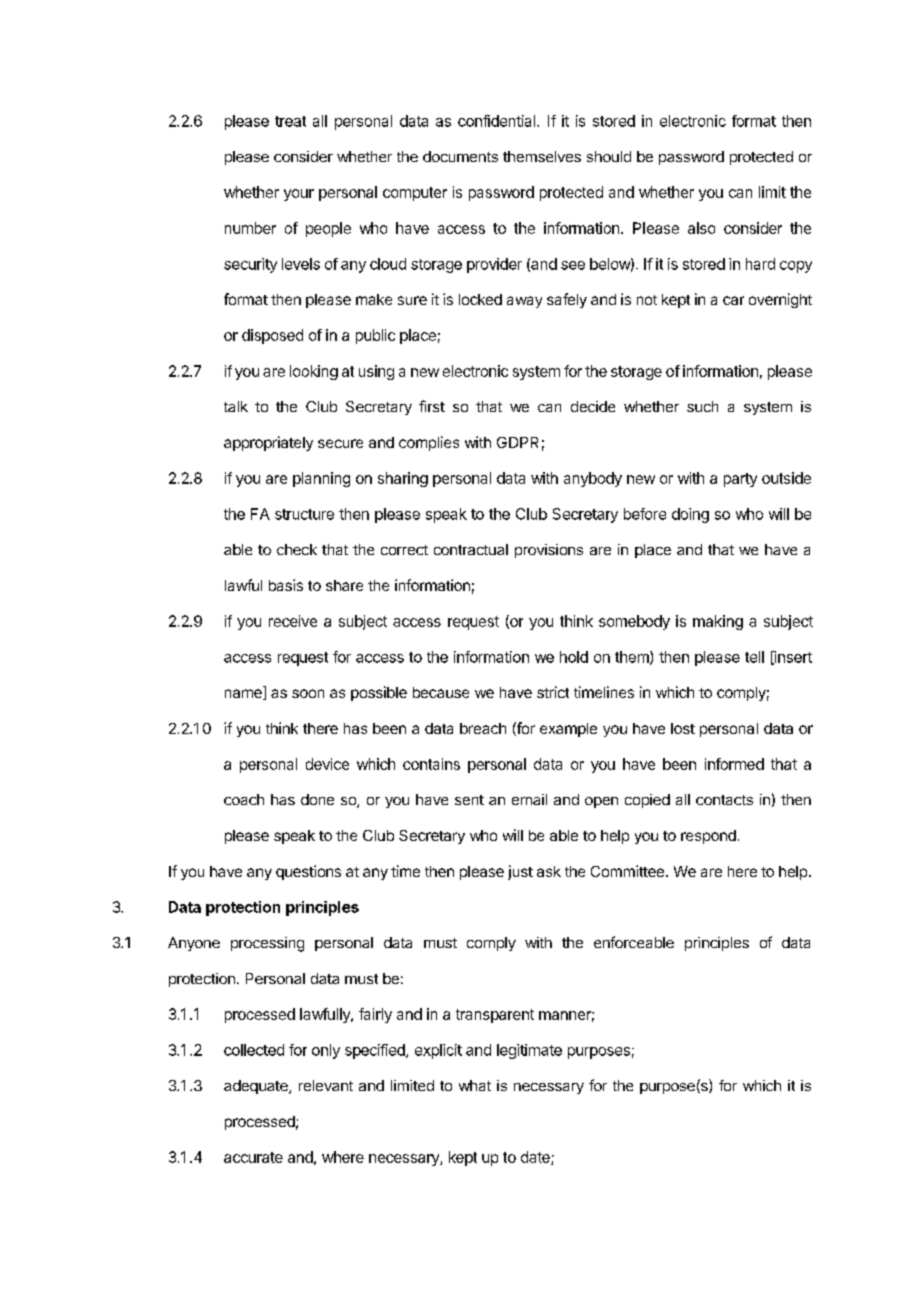 The height and width of the page is (1308, 924). Describe the element at coordinates (475, 1085) in the page. I see `what` at that location.
